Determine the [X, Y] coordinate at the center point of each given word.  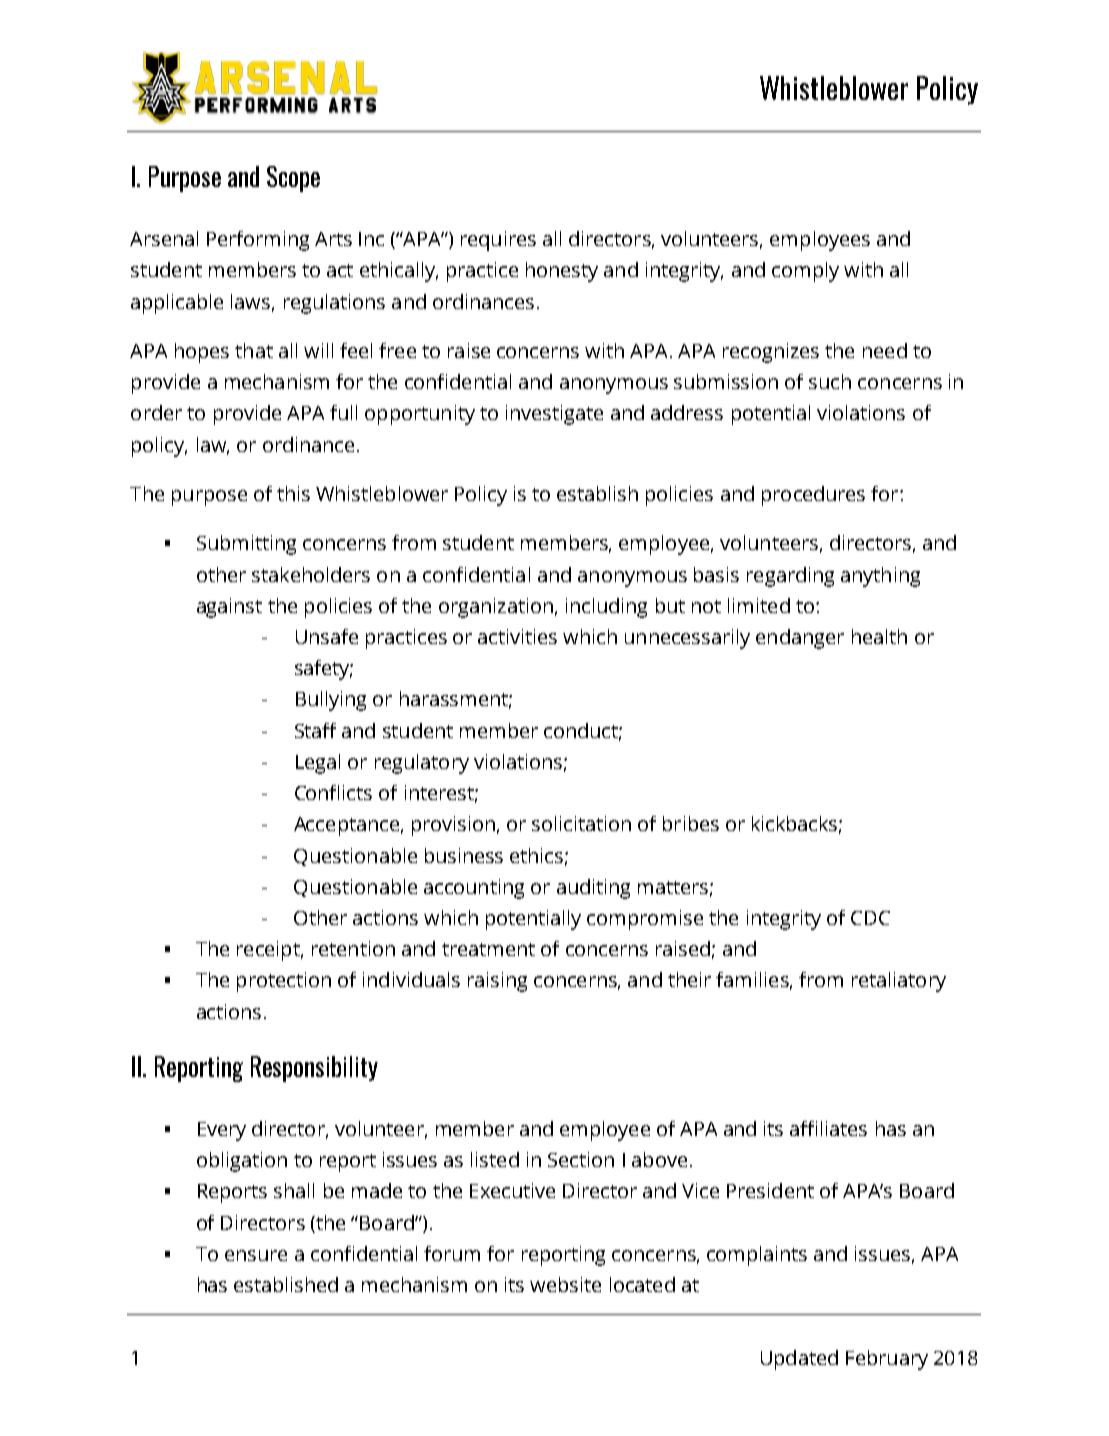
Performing [258, 241]
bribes [691, 823]
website [565, 1284]
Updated [799, 1360]
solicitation [581, 823]
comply [805, 272]
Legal [318, 764]
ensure [256, 1255]
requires [498, 241]
